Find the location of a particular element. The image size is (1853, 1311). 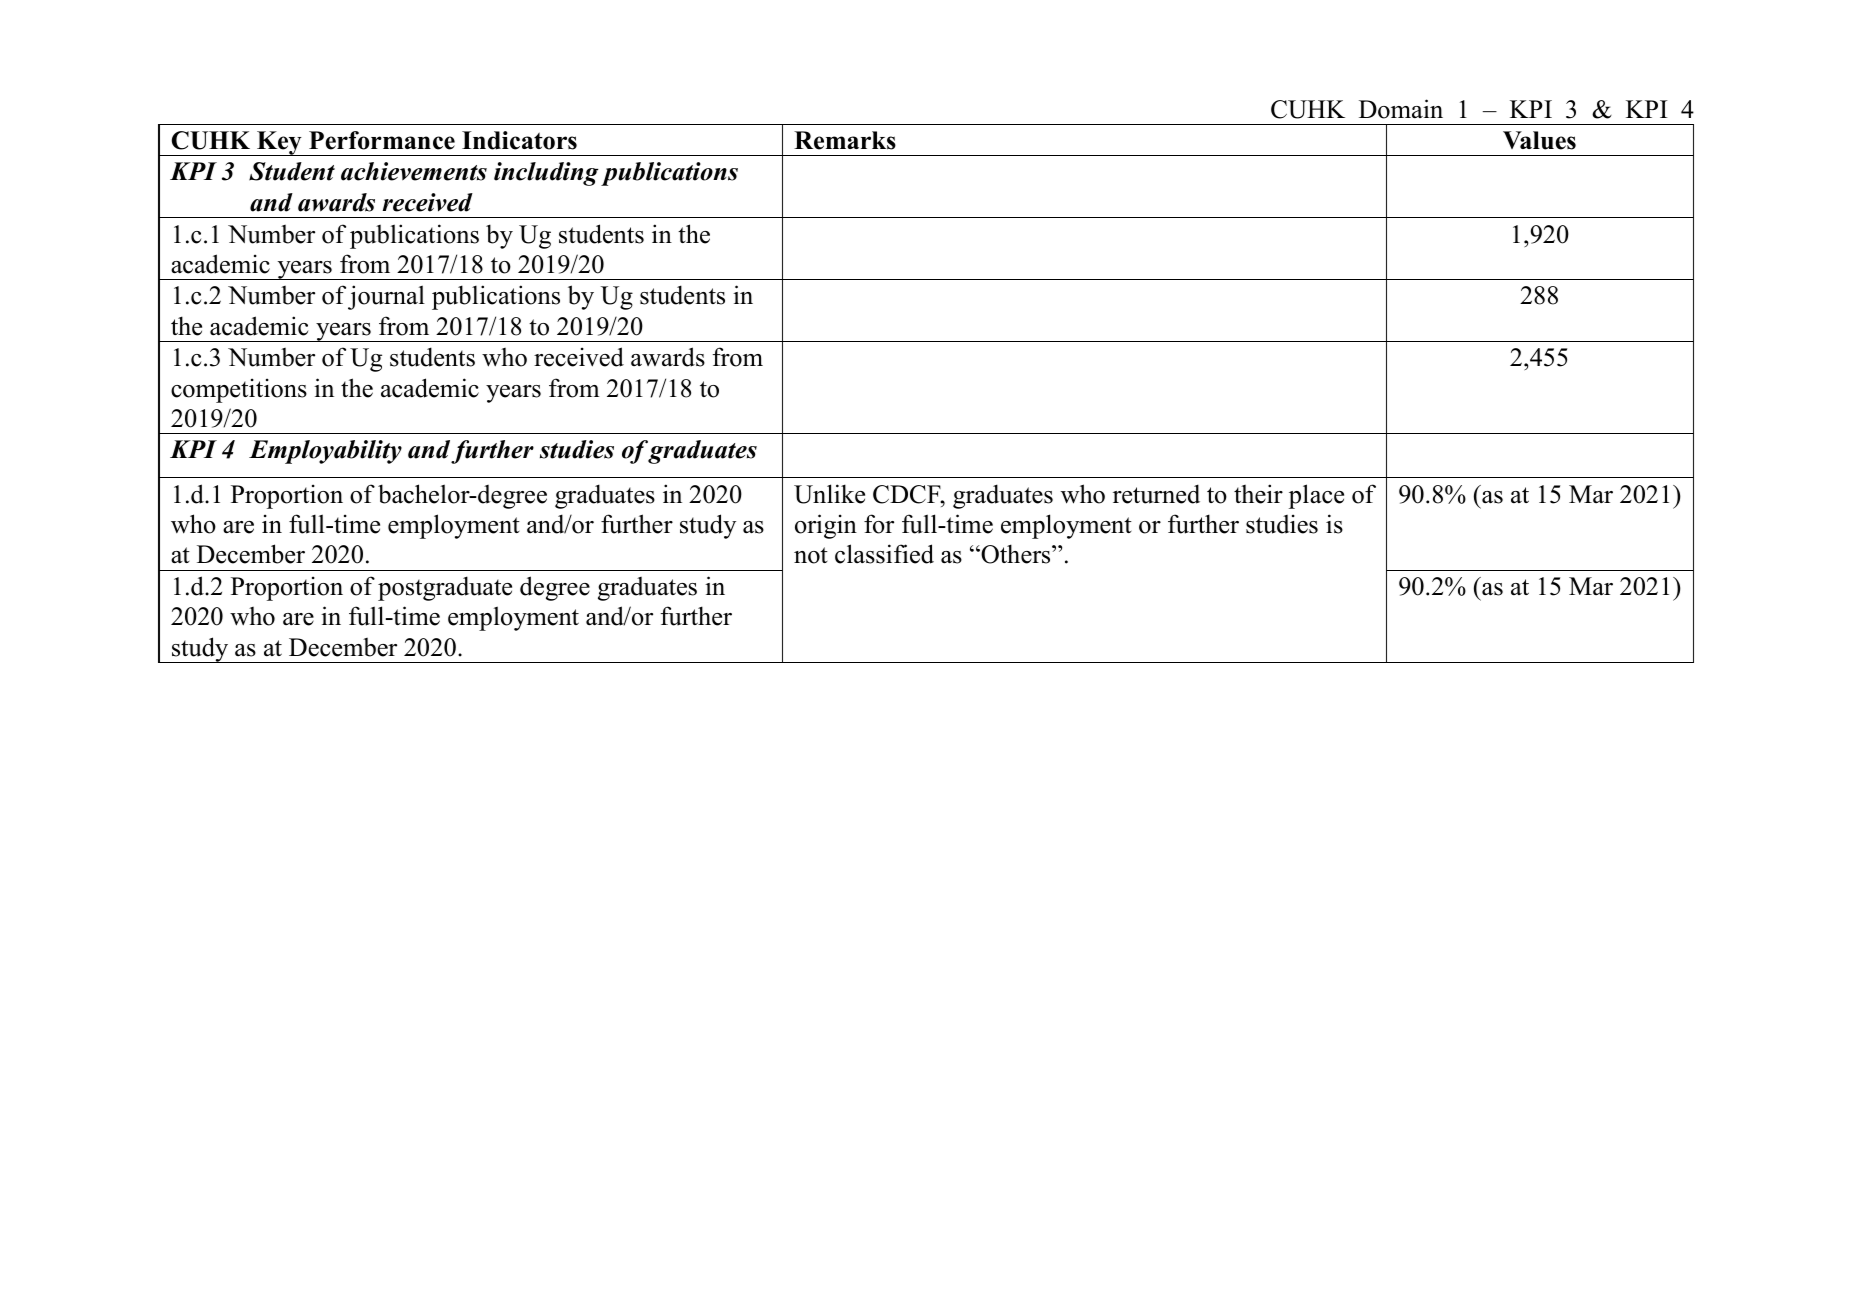

Performance is located at coordinates (382, 140).
